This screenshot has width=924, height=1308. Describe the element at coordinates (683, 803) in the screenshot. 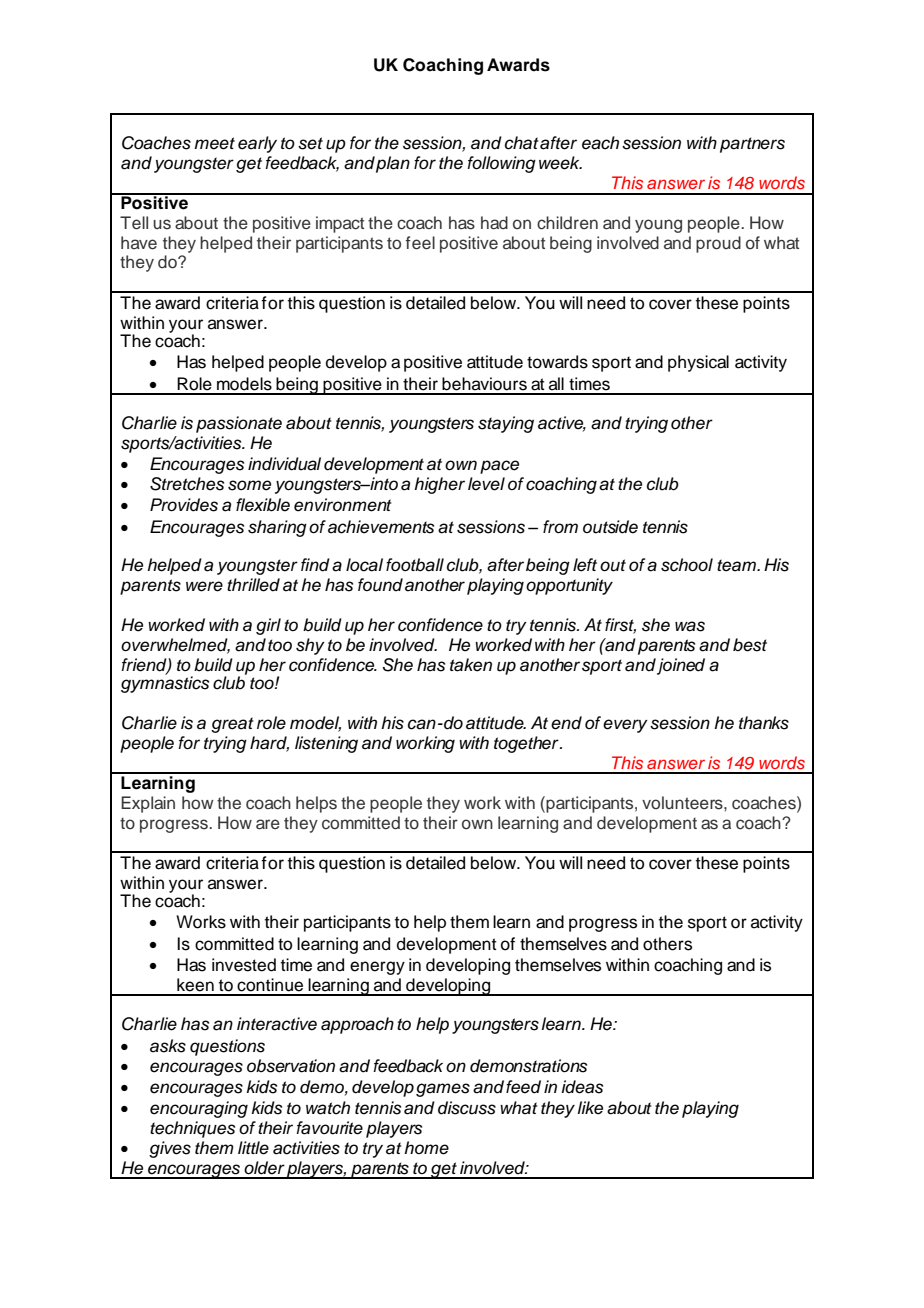

I see `volunteers` at that location.
